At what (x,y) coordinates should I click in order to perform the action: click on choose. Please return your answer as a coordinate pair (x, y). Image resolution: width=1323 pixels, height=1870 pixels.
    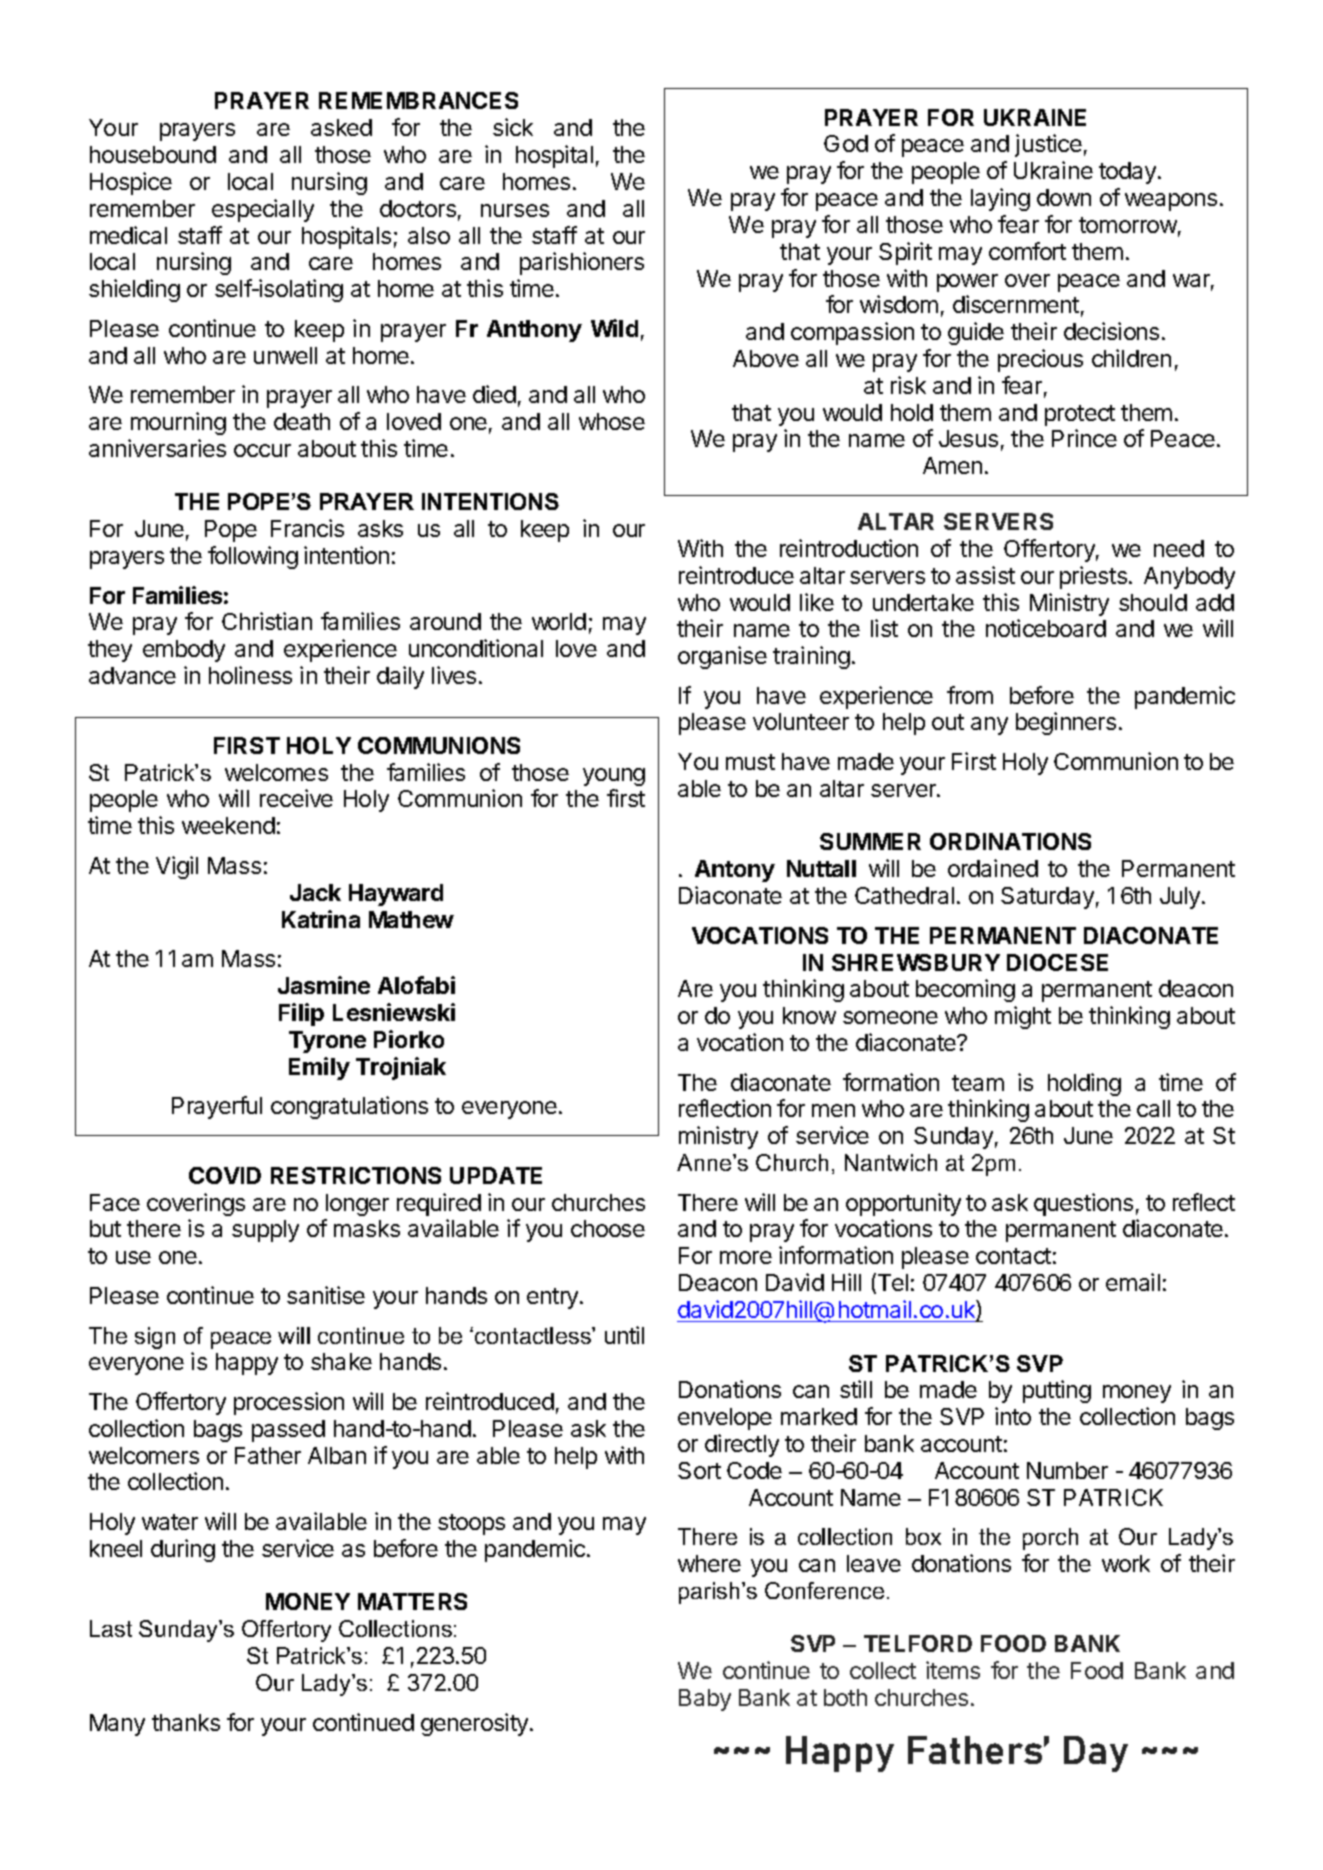
    Looking at the image, I should click on (608, 1228).
